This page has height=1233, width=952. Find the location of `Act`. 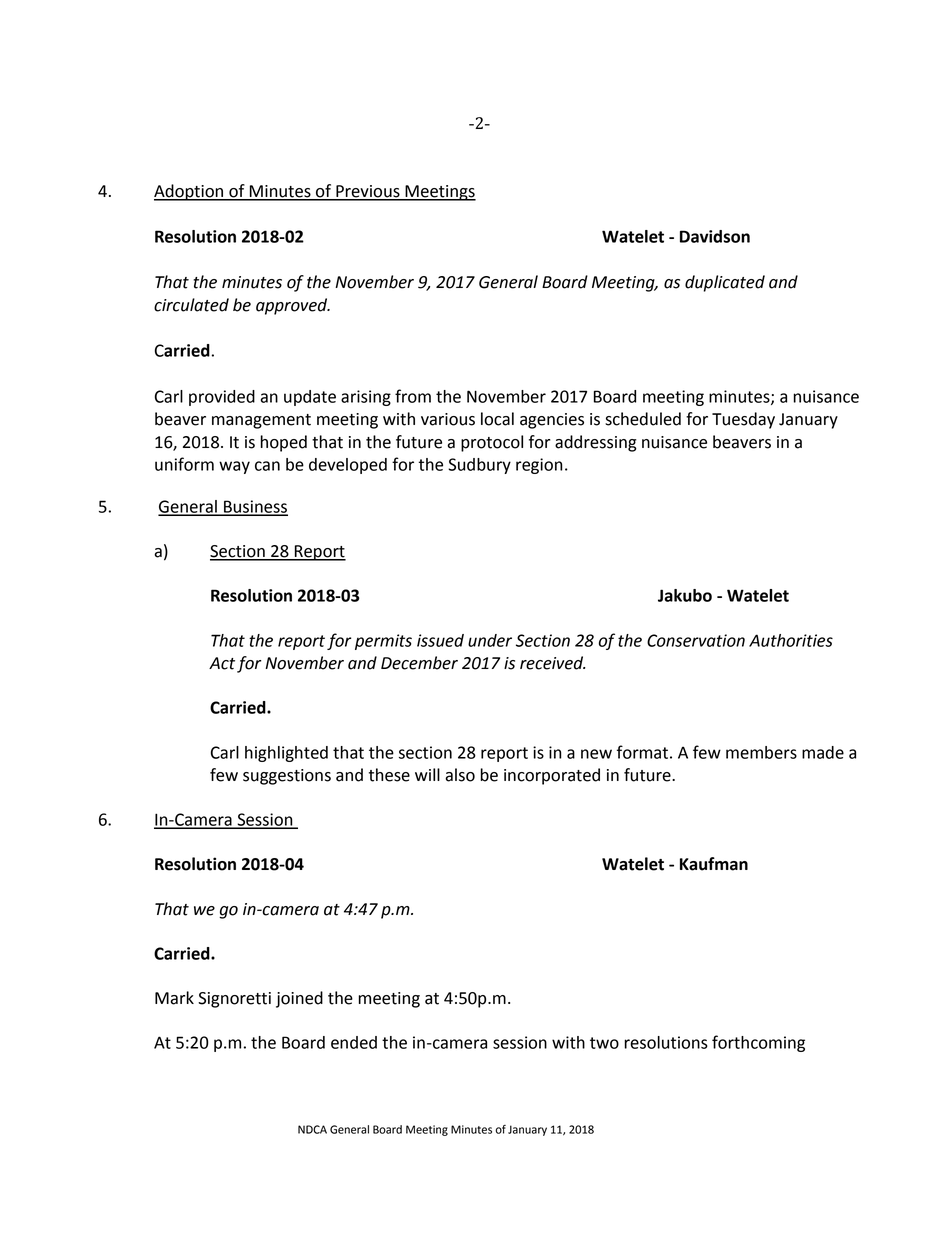

Act is located at coordinates (222, 663).
